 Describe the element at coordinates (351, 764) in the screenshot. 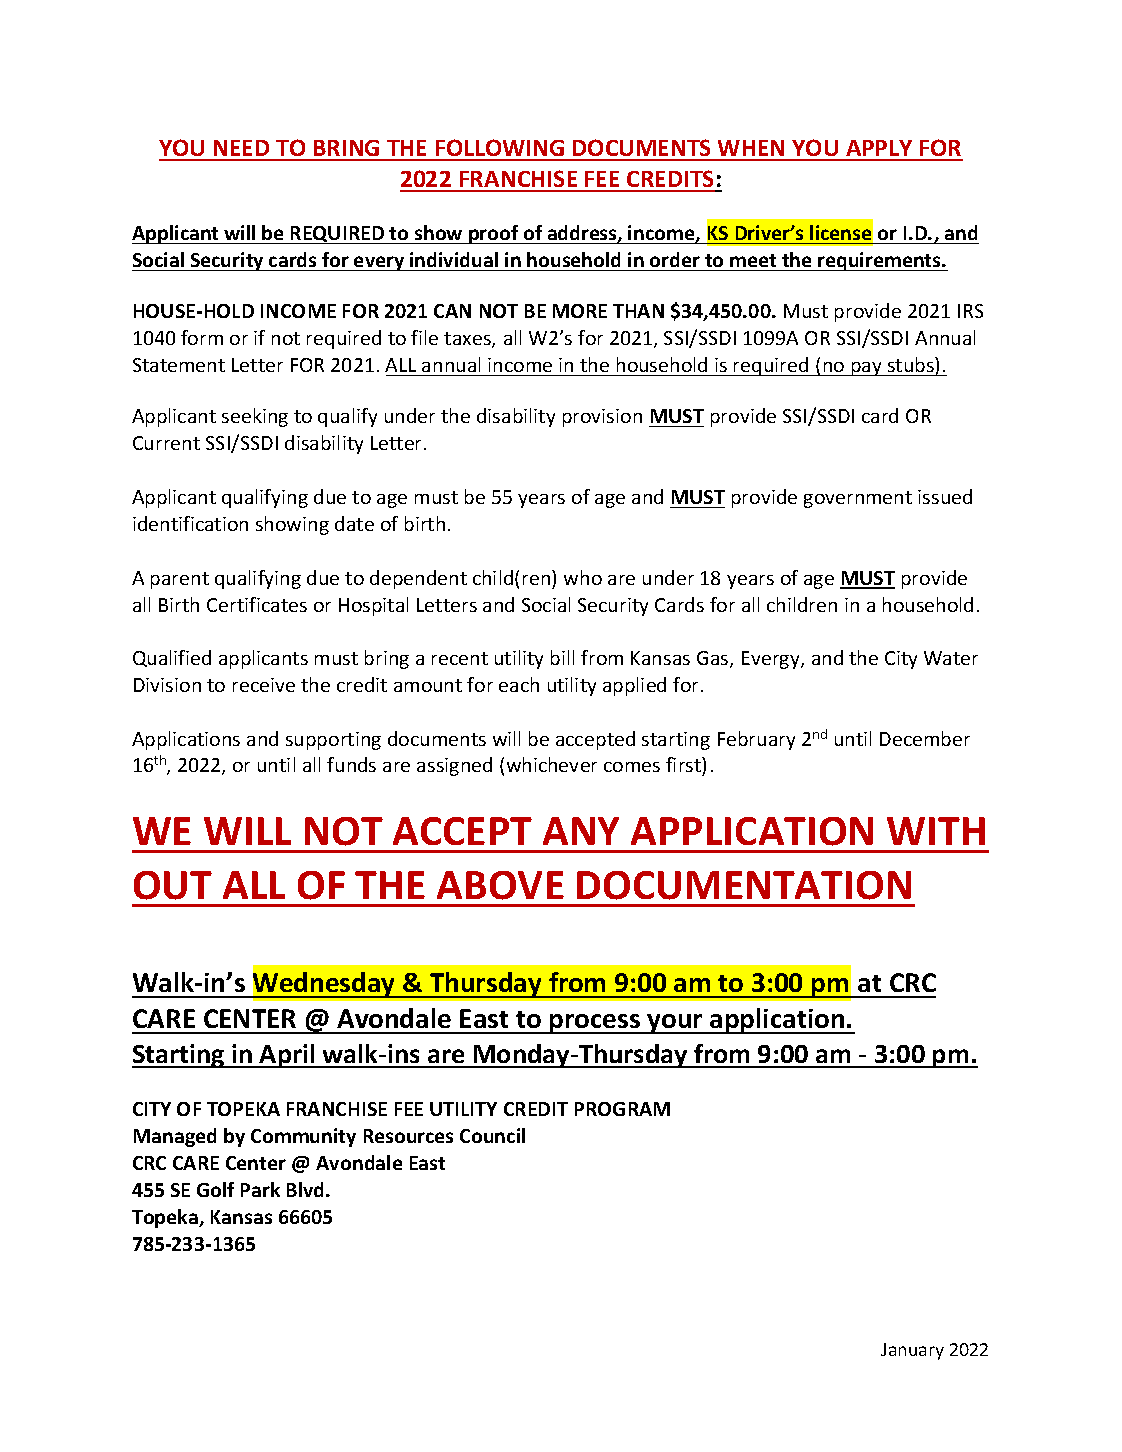

I see `funds` at that location.
